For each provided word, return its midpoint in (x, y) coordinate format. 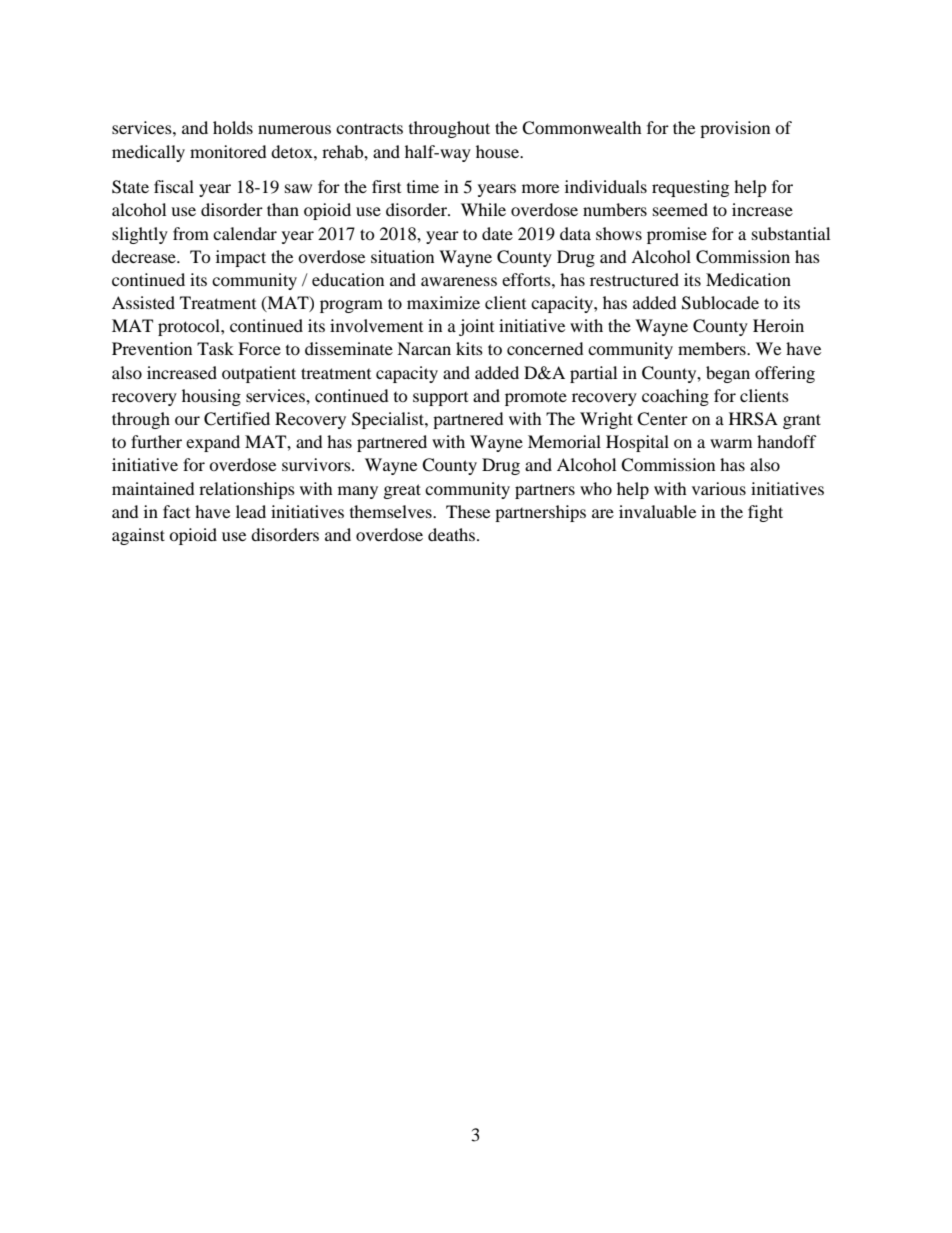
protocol (190, 327)
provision (735, 129)
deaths (453, 534)
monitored (228, 151)
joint (476, 327)
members (713, 348)
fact (176, 511)
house (499, 151)
